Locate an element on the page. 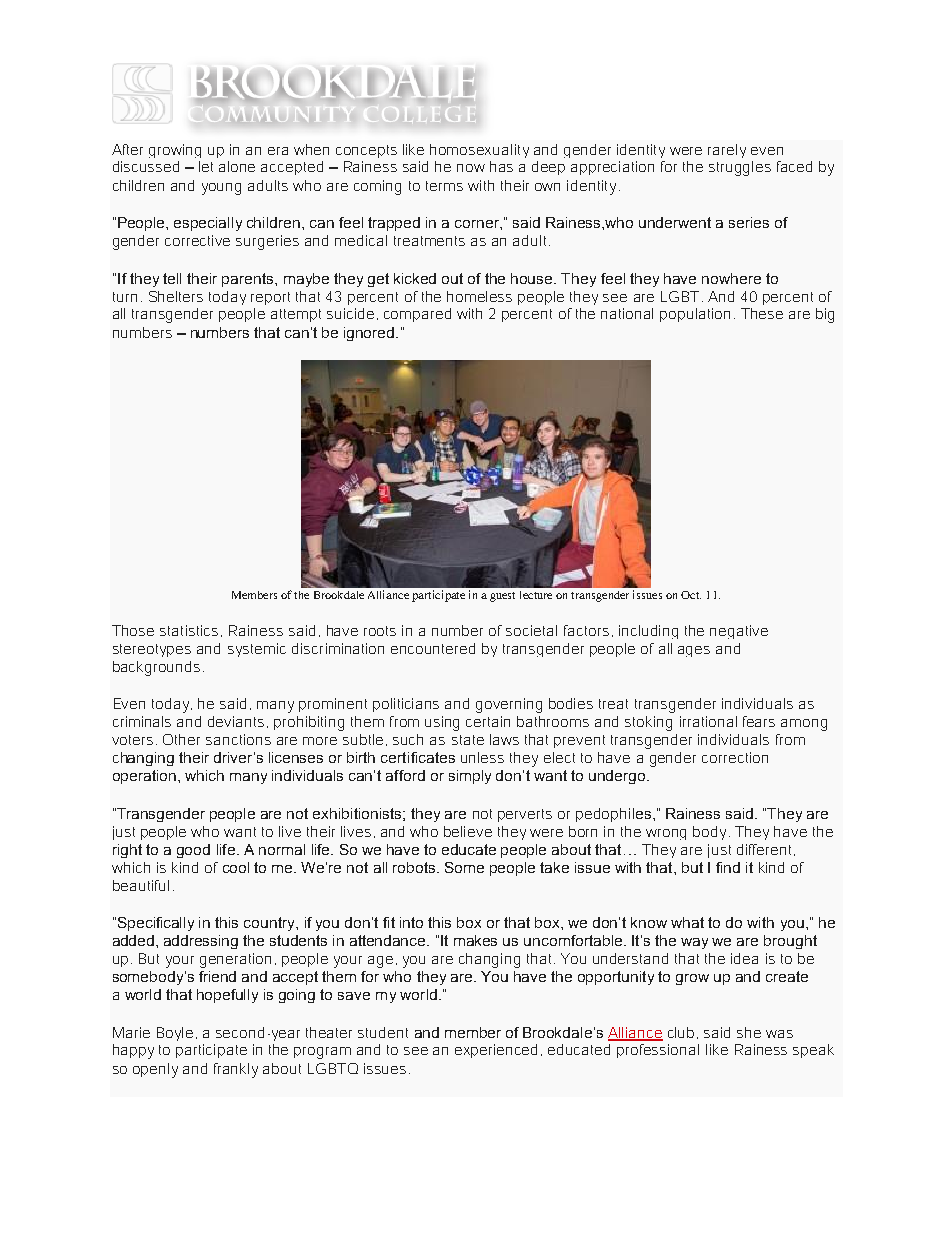 This image has height=1233, width=952. struggles is located at coordinates (740, 168).
